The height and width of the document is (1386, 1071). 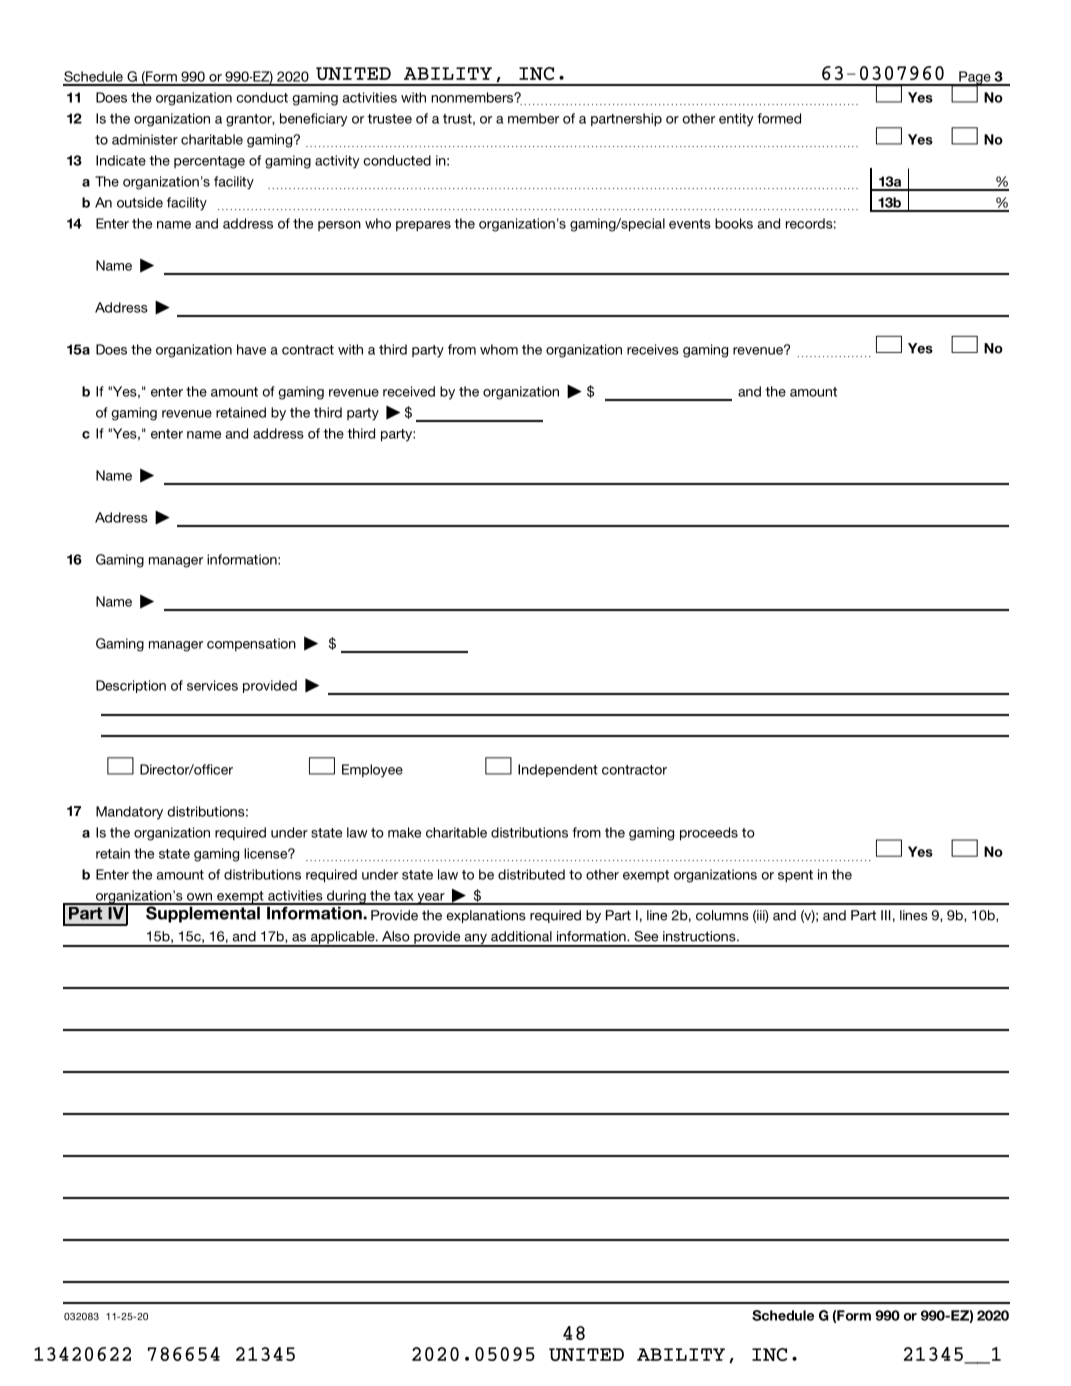 I want to click on entity, so click(x=736, y=120).
